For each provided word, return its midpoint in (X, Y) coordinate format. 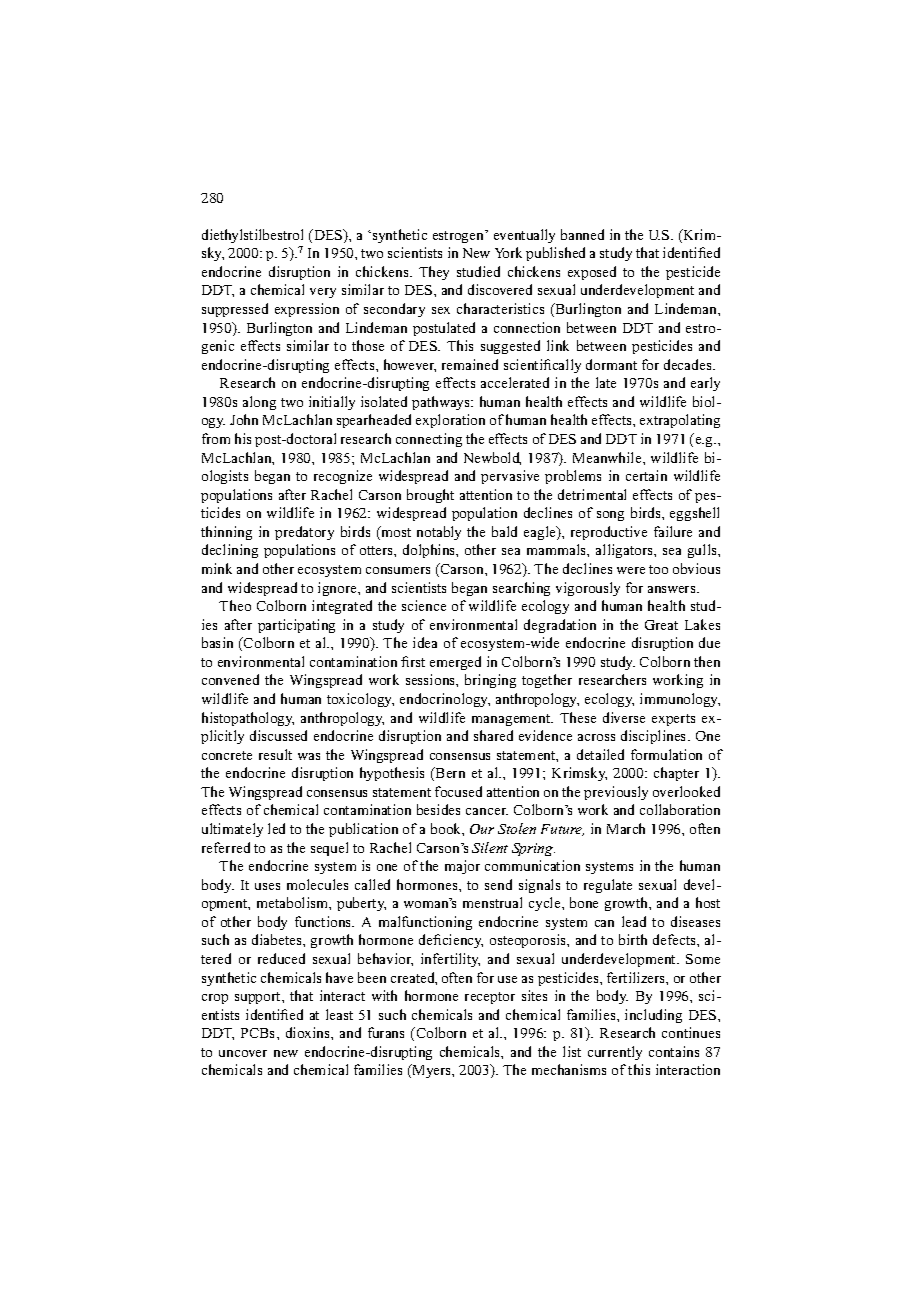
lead (634, 921)
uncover (243, 1053)
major (462, 867)
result (275, 754)
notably (439, 533)
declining (230, 551)
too (658, 569)
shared (493, 735)
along (259, 403)
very (323, 293)
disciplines (655, 737)
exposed (592, 273)
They (434, 273)
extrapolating (680, 421)
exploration (450, 421)
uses (267, 886)
